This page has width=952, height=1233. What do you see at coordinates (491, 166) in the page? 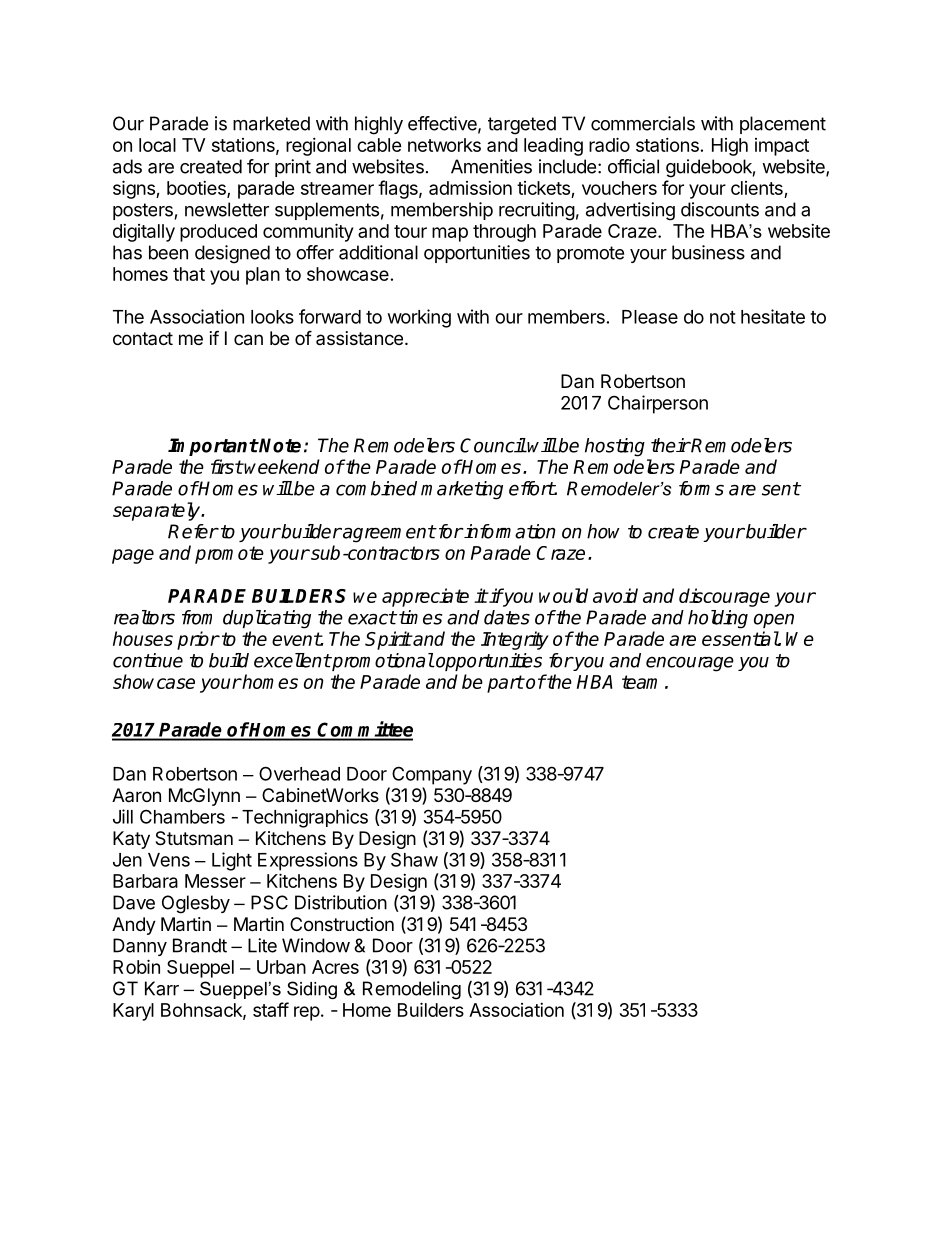
I see `Amenities` at bounding box center [491, 166].
